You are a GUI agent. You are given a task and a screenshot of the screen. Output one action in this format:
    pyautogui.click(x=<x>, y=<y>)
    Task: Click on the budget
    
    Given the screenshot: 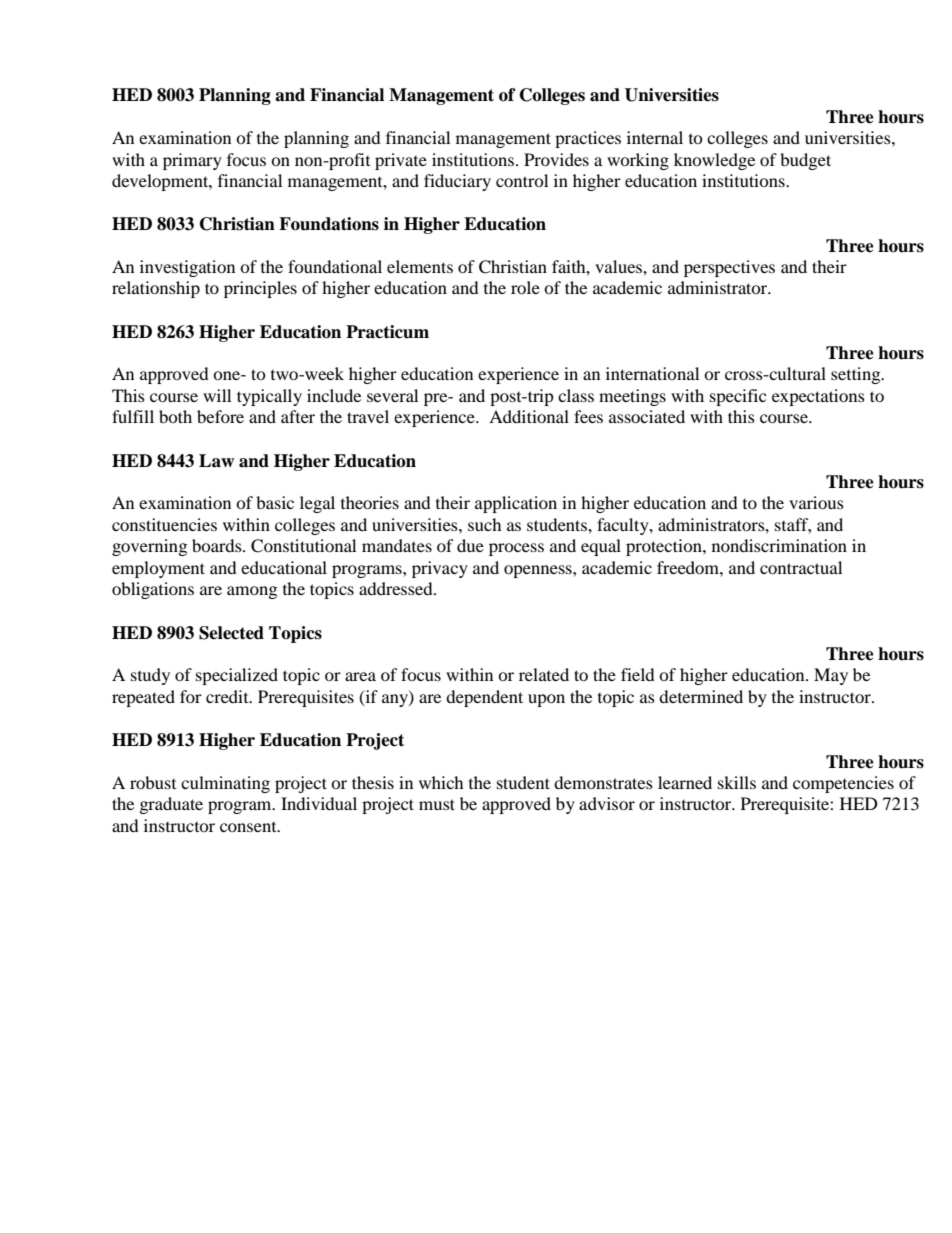 What is the action you would take?
    pyautogui.click(x=805, y=161)
